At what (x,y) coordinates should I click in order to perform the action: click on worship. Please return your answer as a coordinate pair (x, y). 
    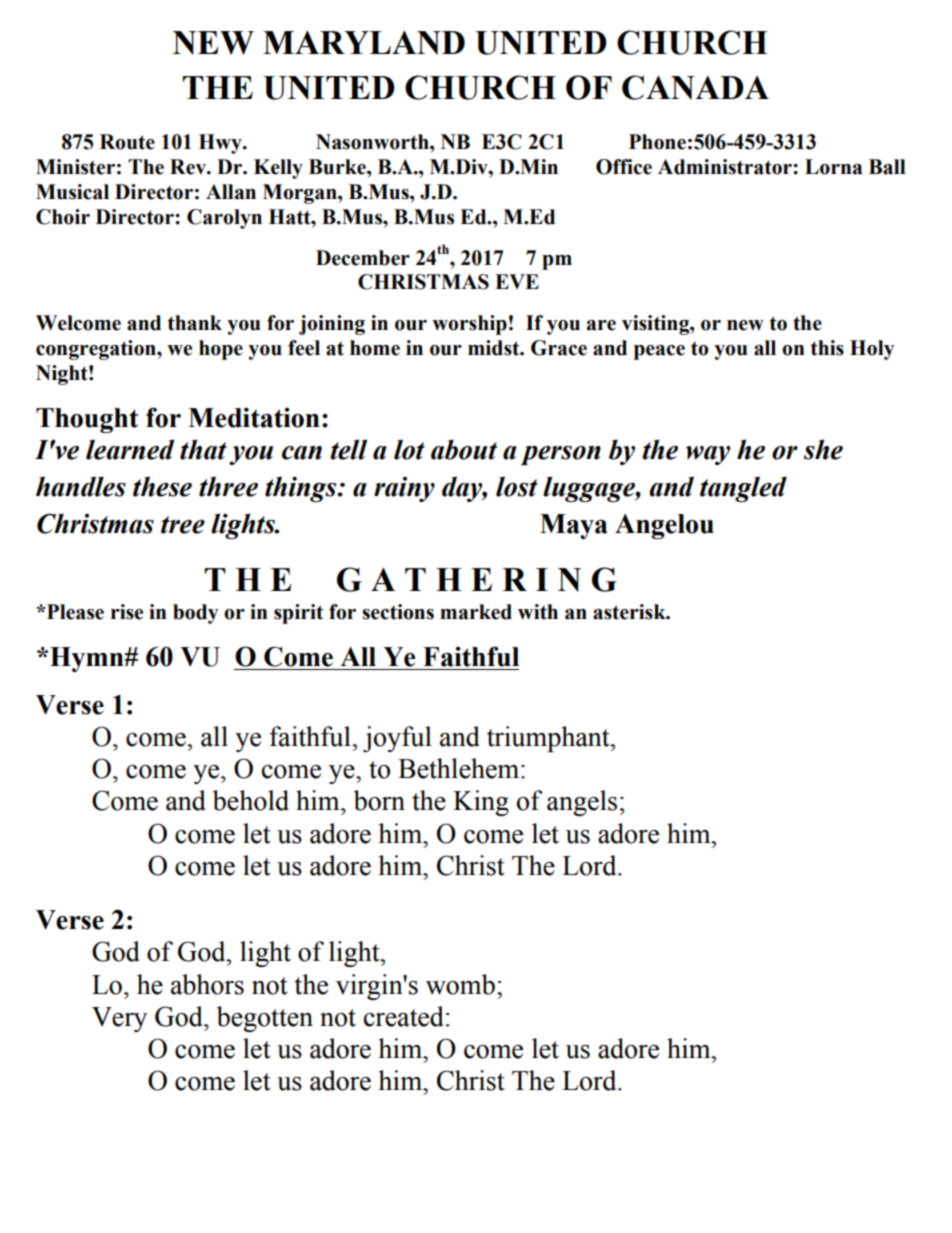
    Looking at the image, I should click on (469, 325).
